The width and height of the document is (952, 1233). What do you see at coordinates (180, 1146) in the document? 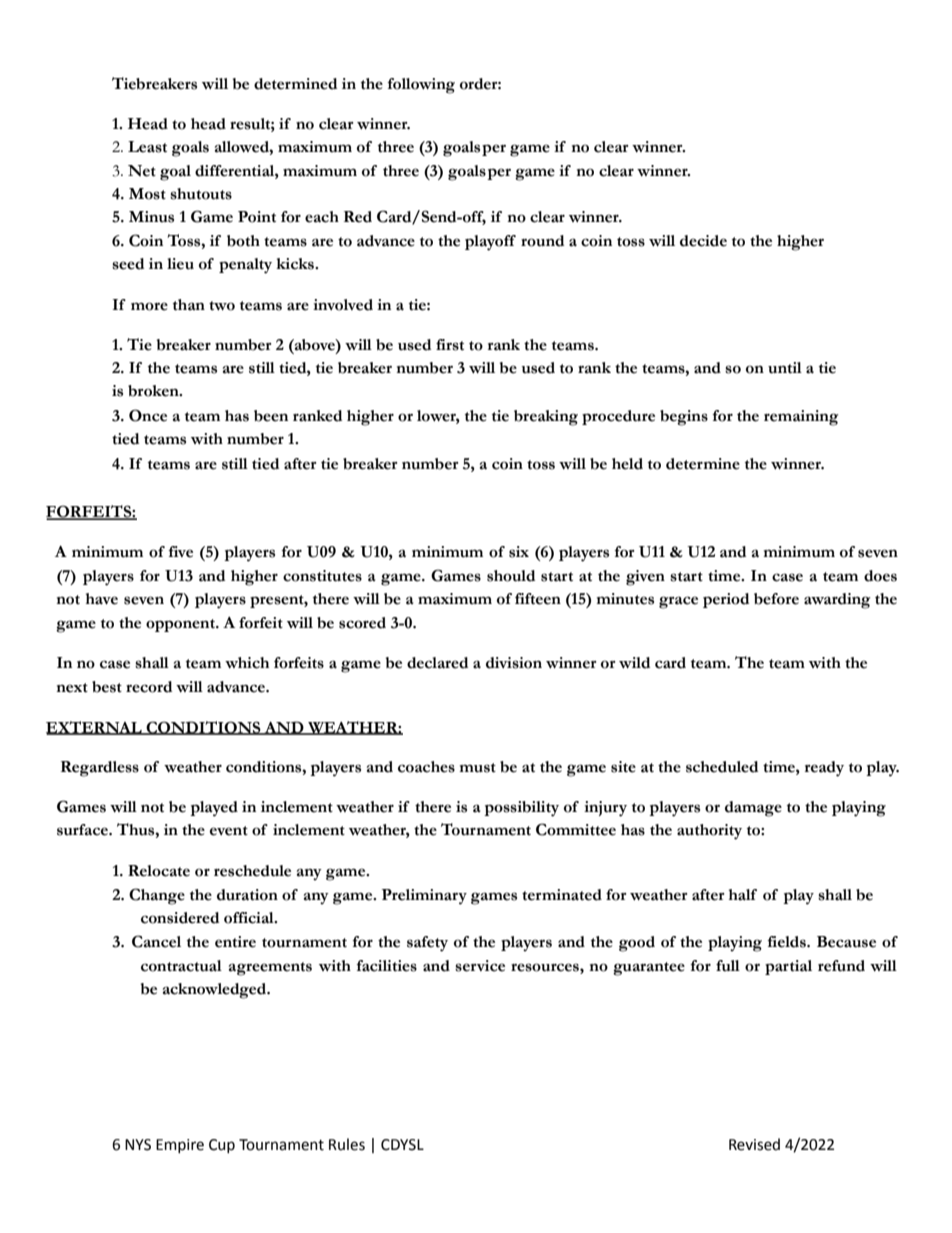
I see `Empire` at bounding box center [180, 1146].
